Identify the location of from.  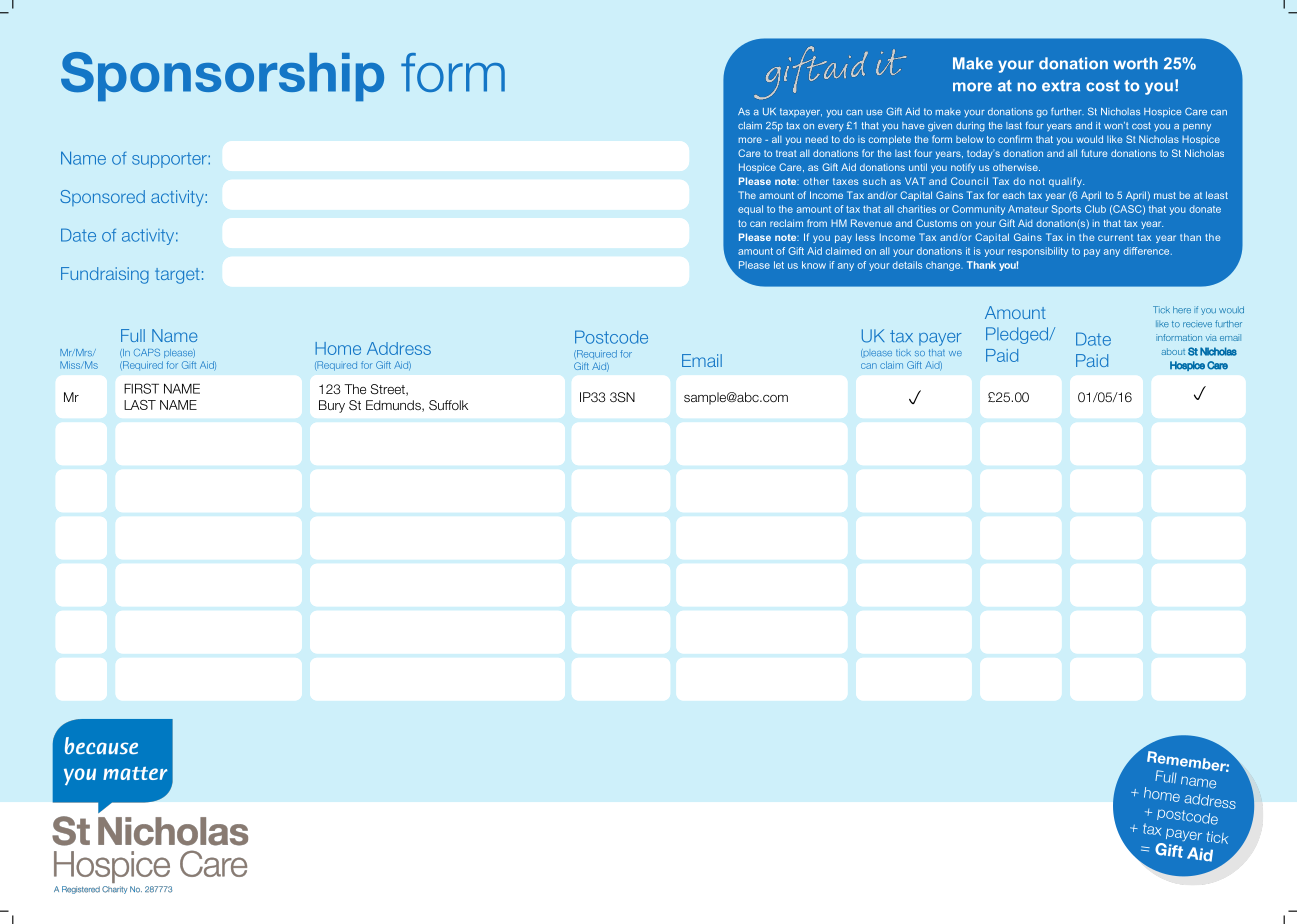
(817, 223).
